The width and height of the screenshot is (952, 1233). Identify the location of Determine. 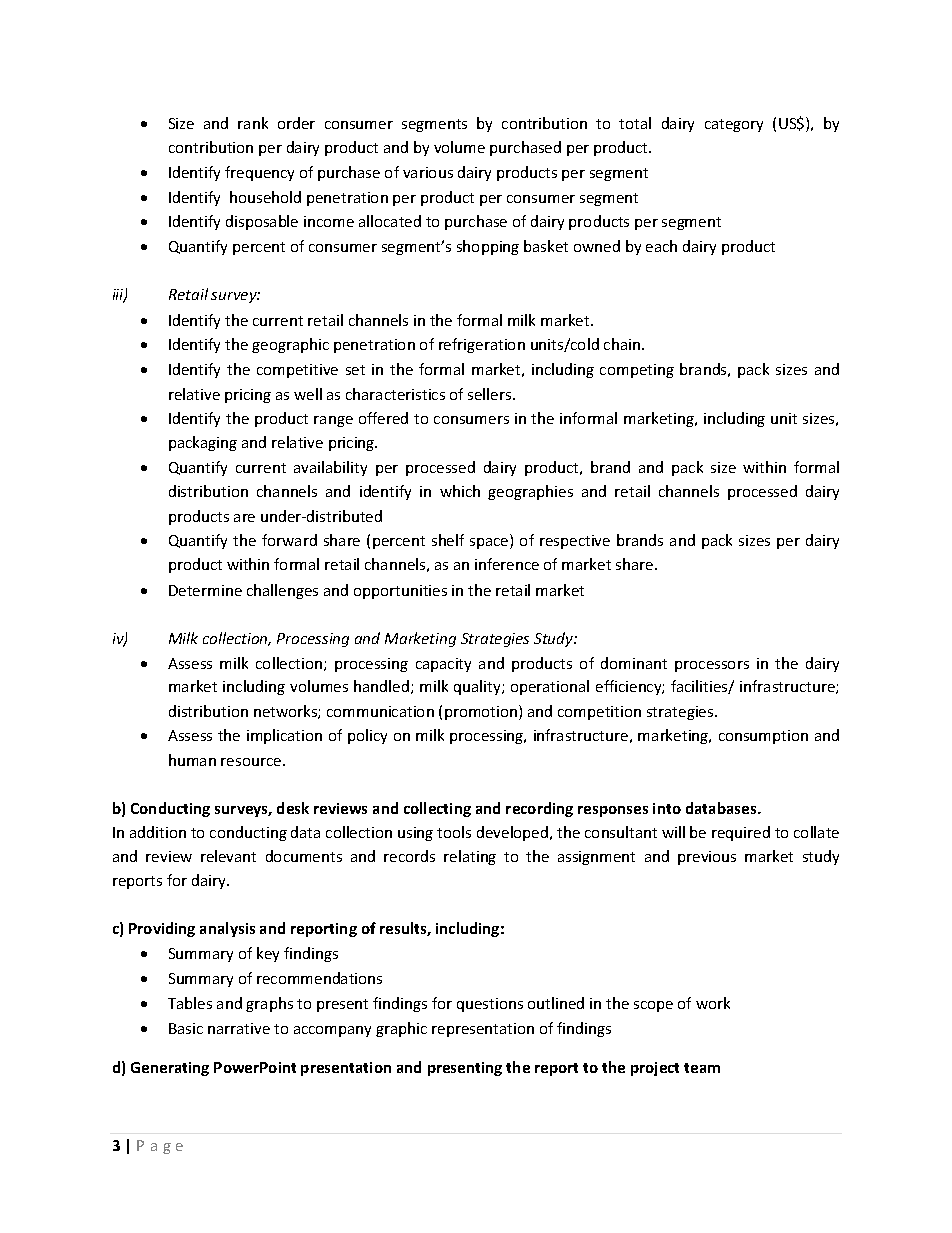
(205, 590).
